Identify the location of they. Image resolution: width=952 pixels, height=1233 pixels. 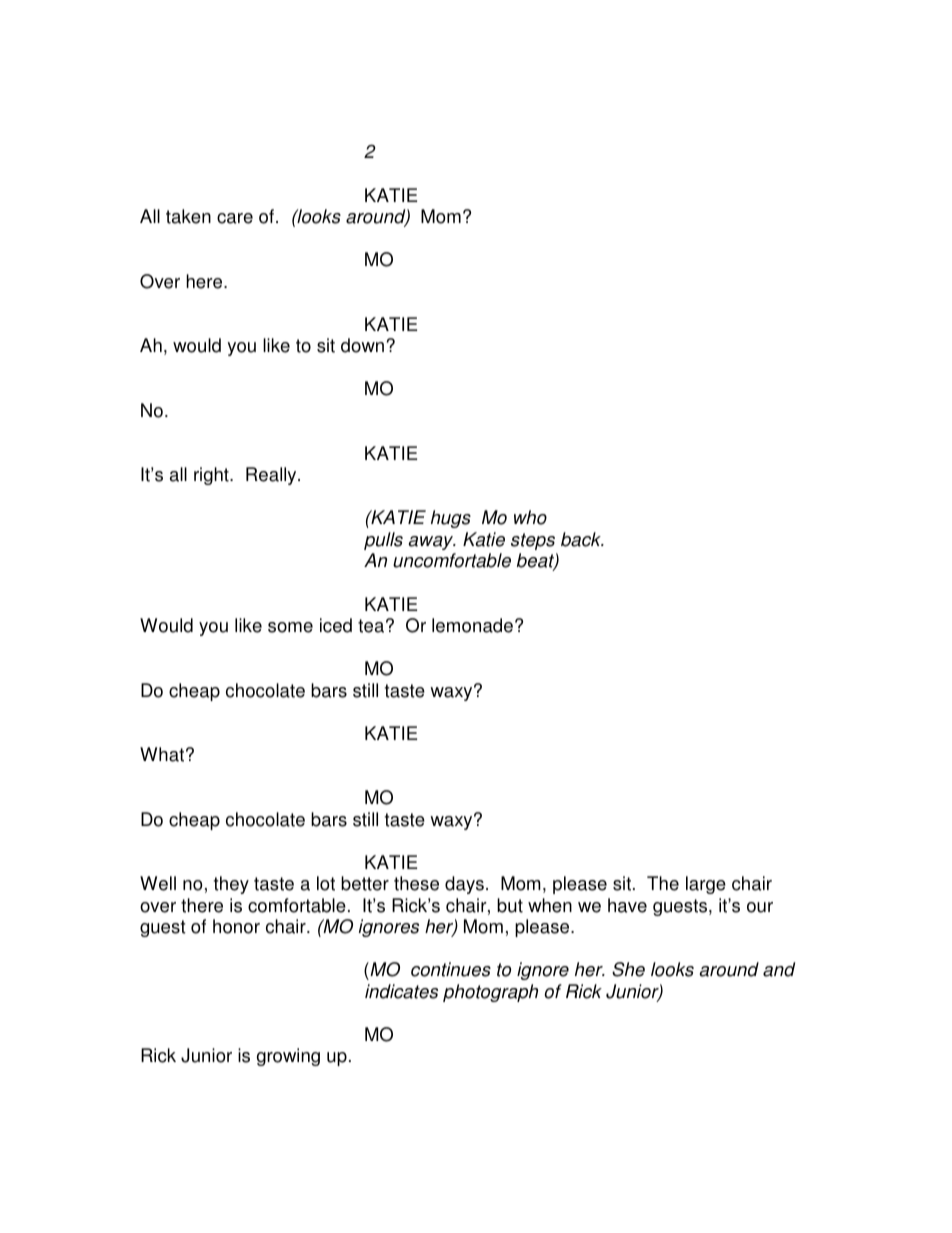
(231, 885).
